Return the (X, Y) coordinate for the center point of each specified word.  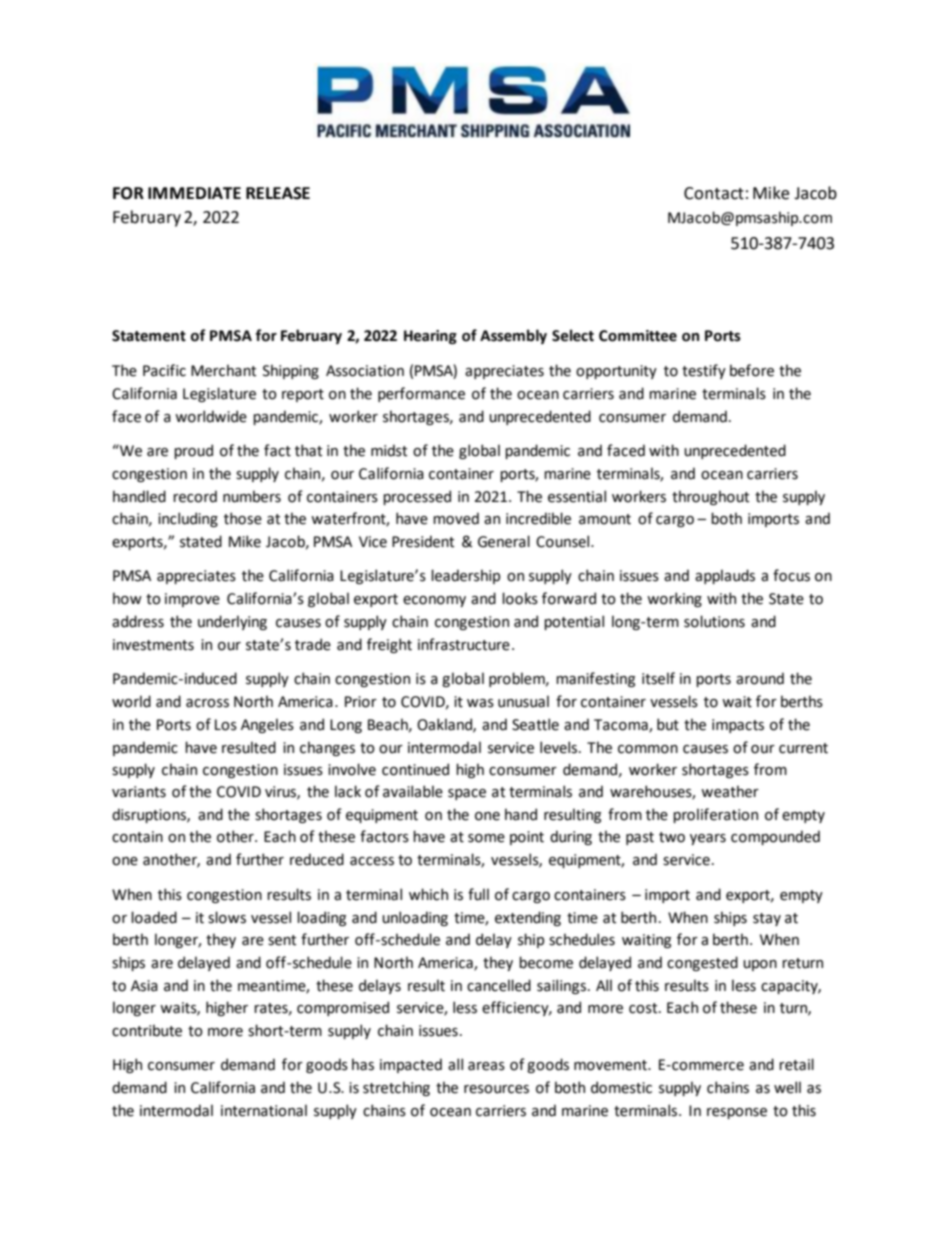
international (264, 1110)
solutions (714, 621)
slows (227, 917)
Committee (638, 336)
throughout (710, 497)
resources (496, 1089)
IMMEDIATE (194, 193)
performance (421, 394)
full (478, 894)
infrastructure (464, 644)
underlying (232, 622)
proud (193, 451)
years (708, 839)
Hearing (430, 337)
